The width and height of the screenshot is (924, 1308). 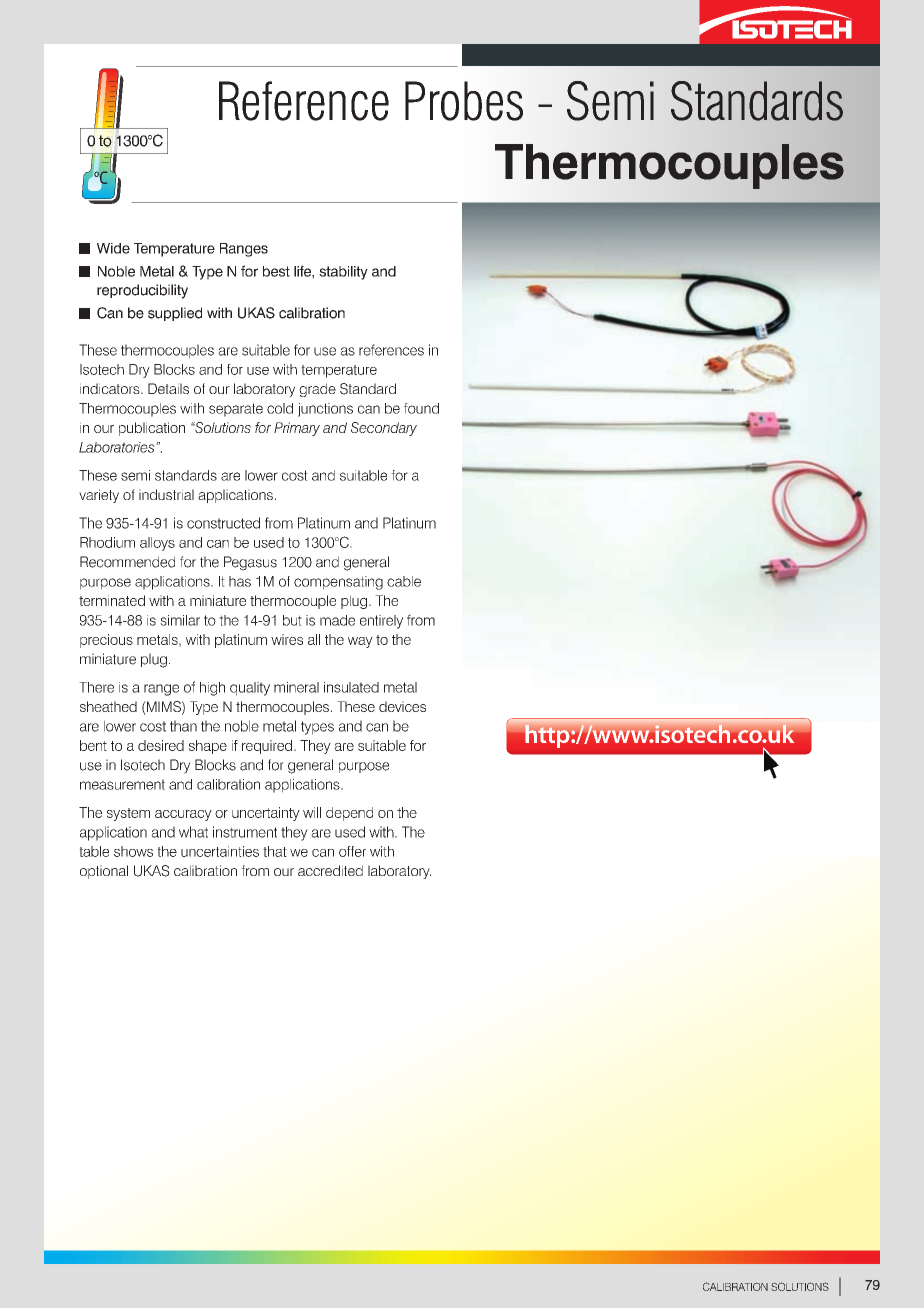 I want to click on Probes, so click(x=464, y=101).
